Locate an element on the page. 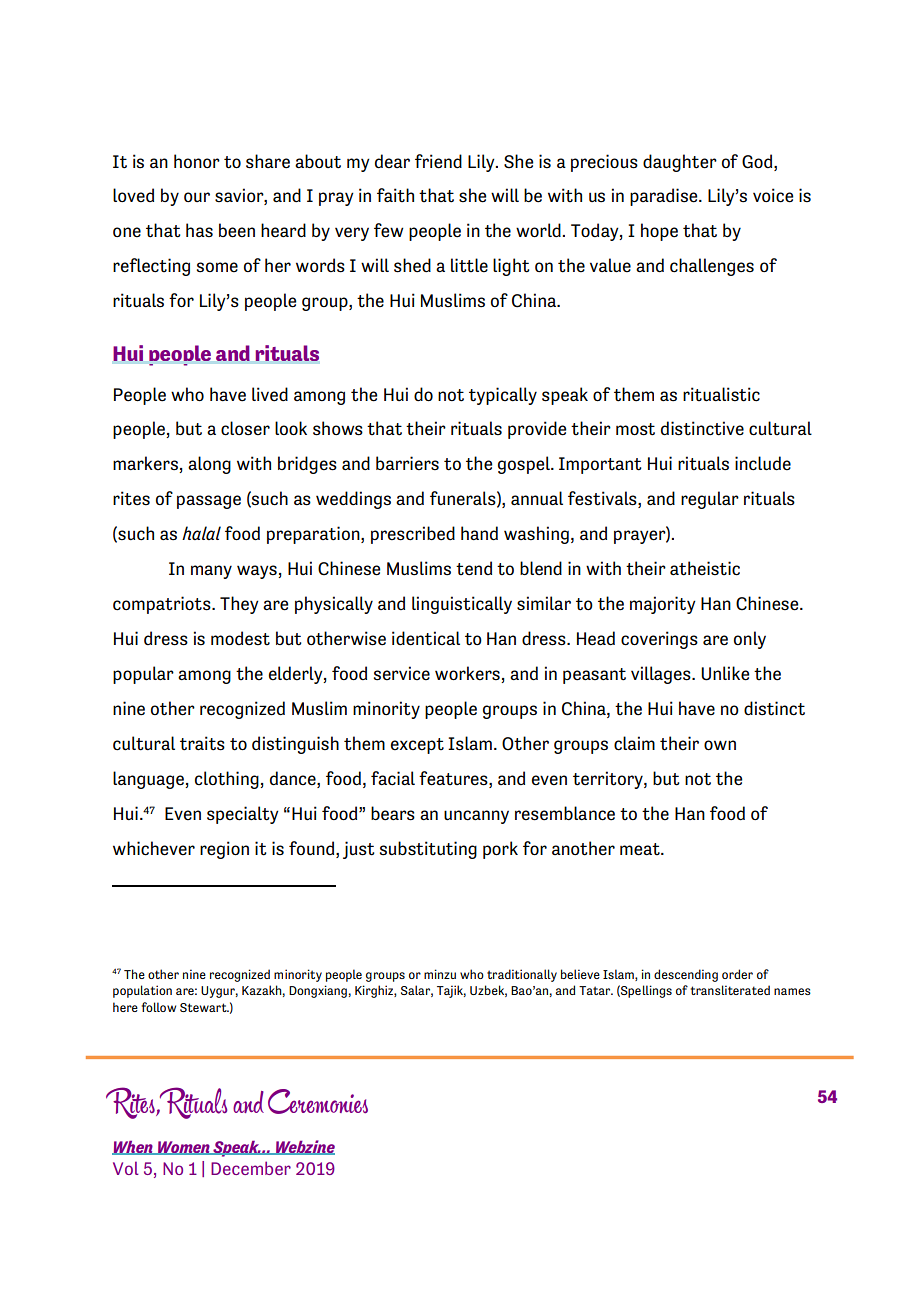 The width and height of the page is (924, 1308). paradise is located at coordinates (665, 197).
